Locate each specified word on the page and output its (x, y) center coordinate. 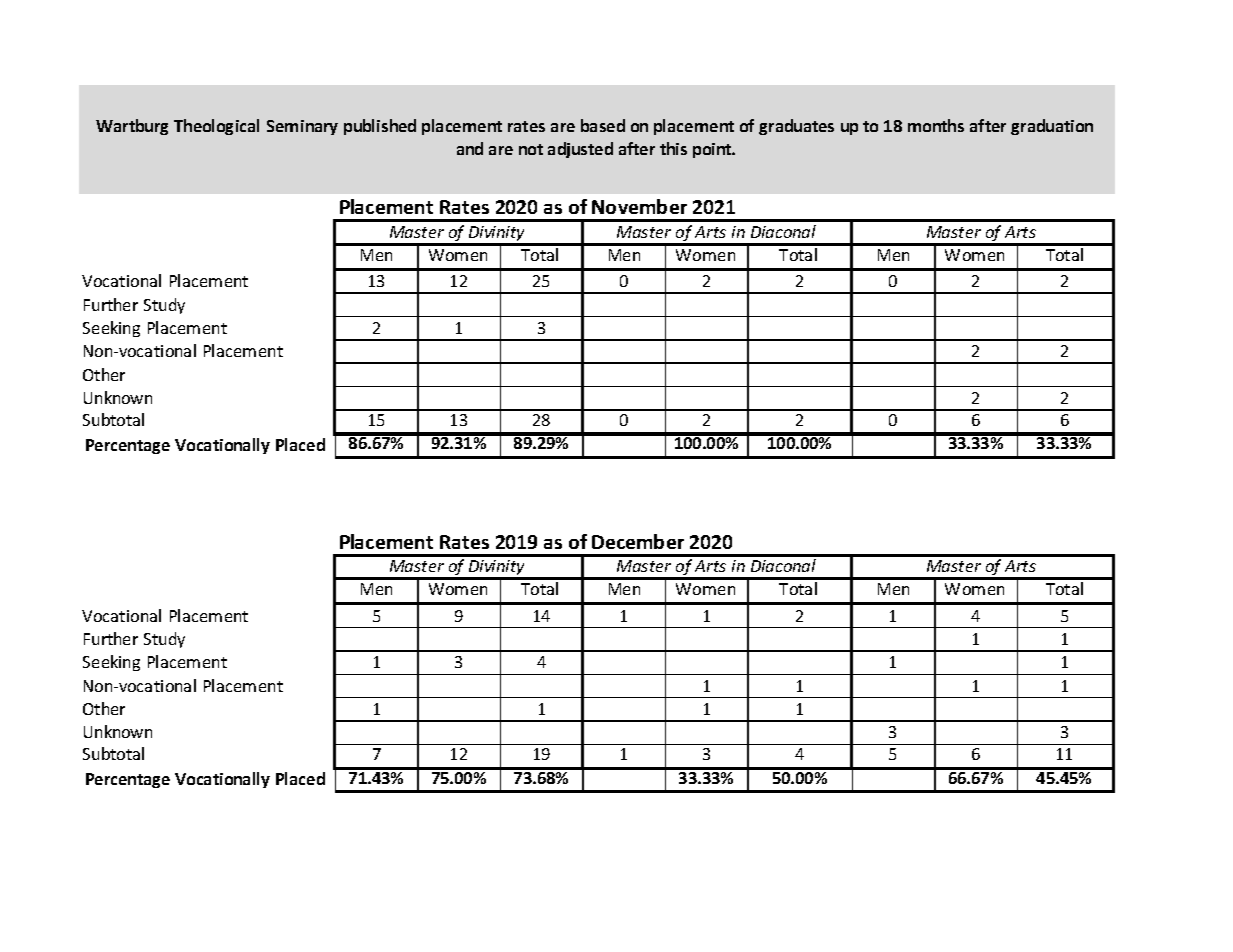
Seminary (302, 127)
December (638, 541)
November (639, 206)
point (713, 150)
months (936, 125)
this (673, 148)
